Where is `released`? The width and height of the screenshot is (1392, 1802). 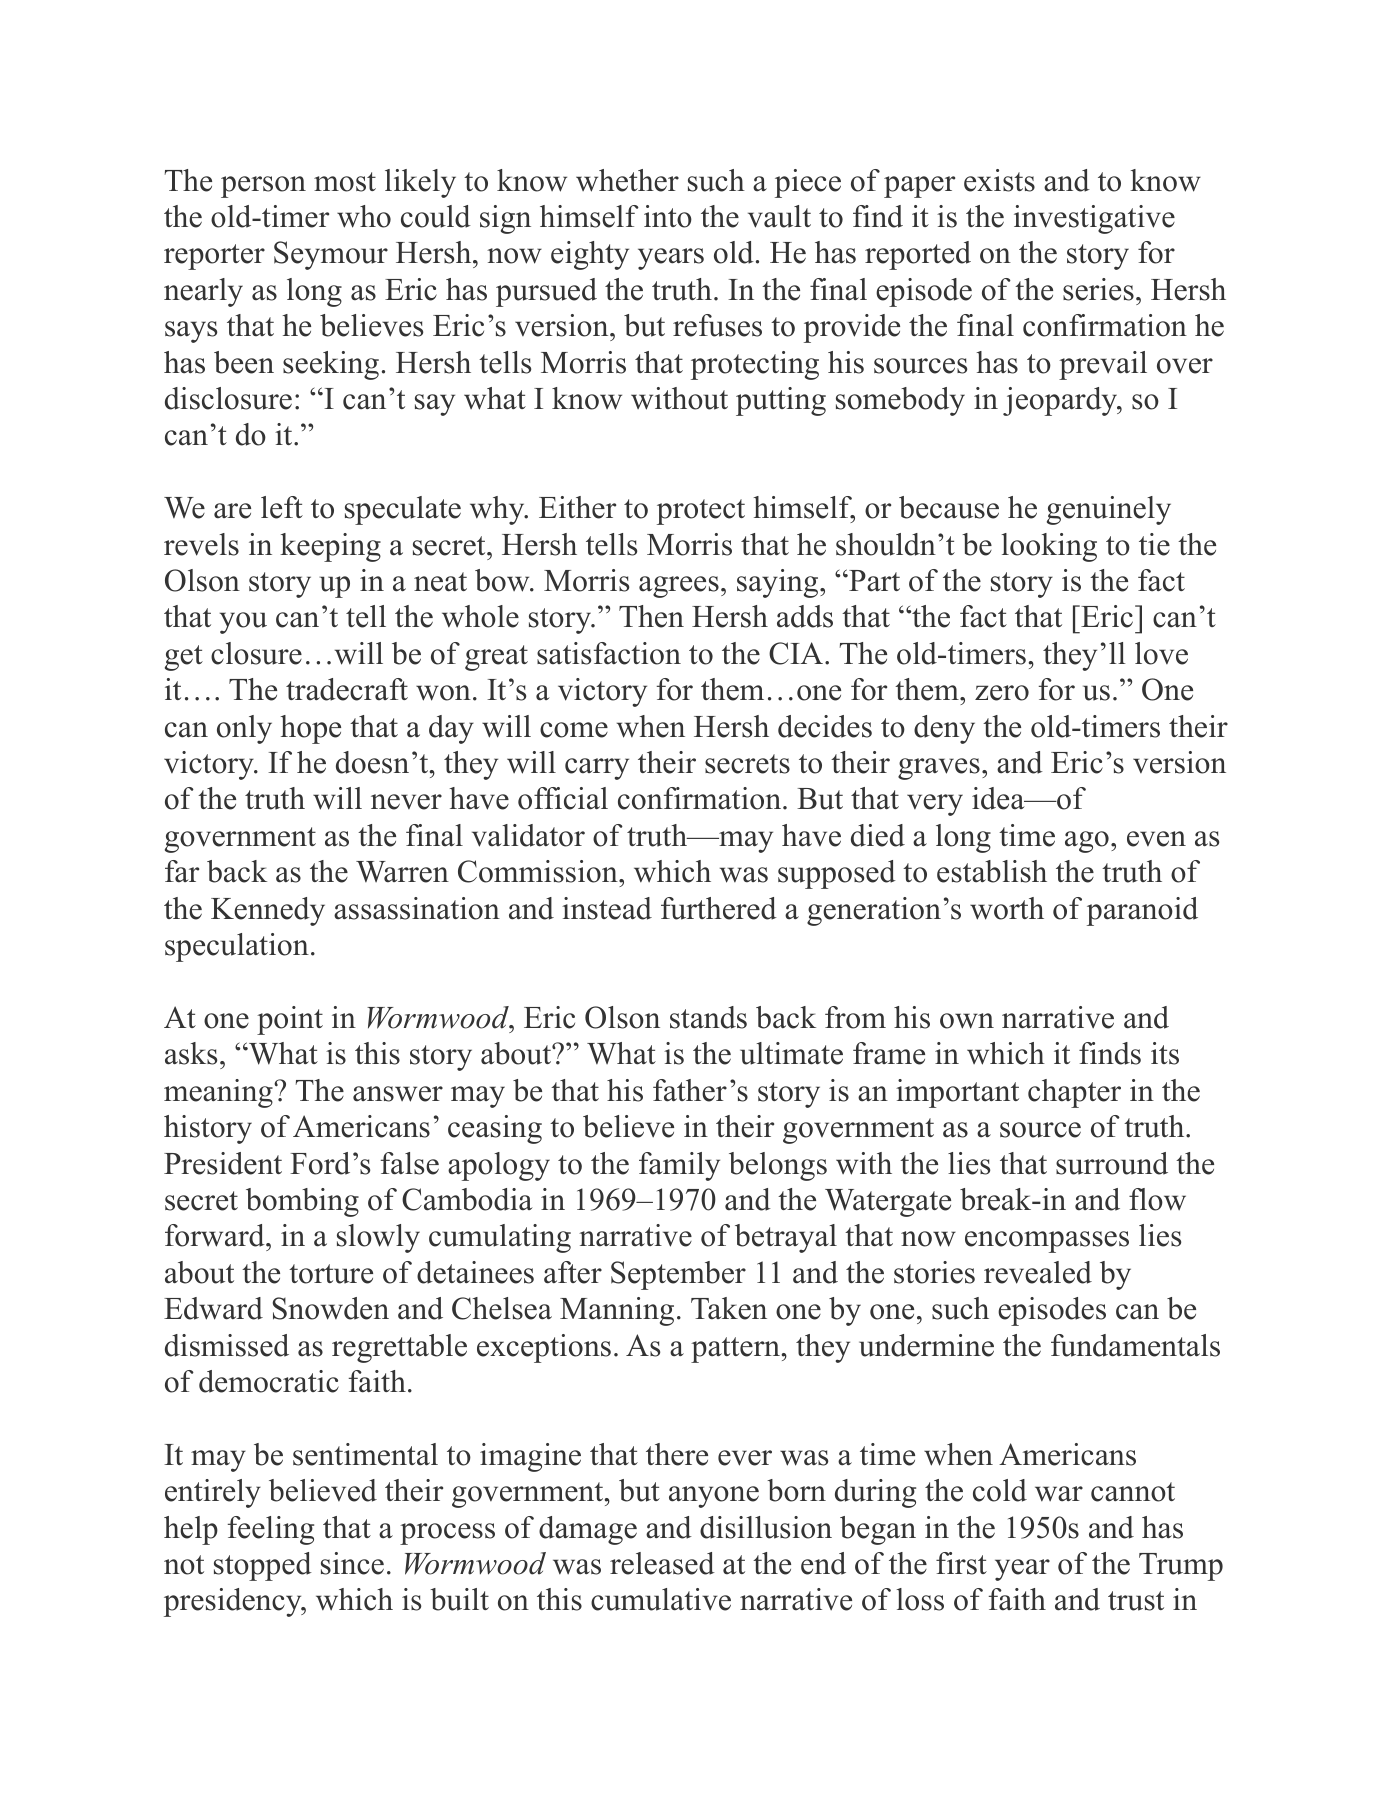
released is located at coordinates (662, 1563).
